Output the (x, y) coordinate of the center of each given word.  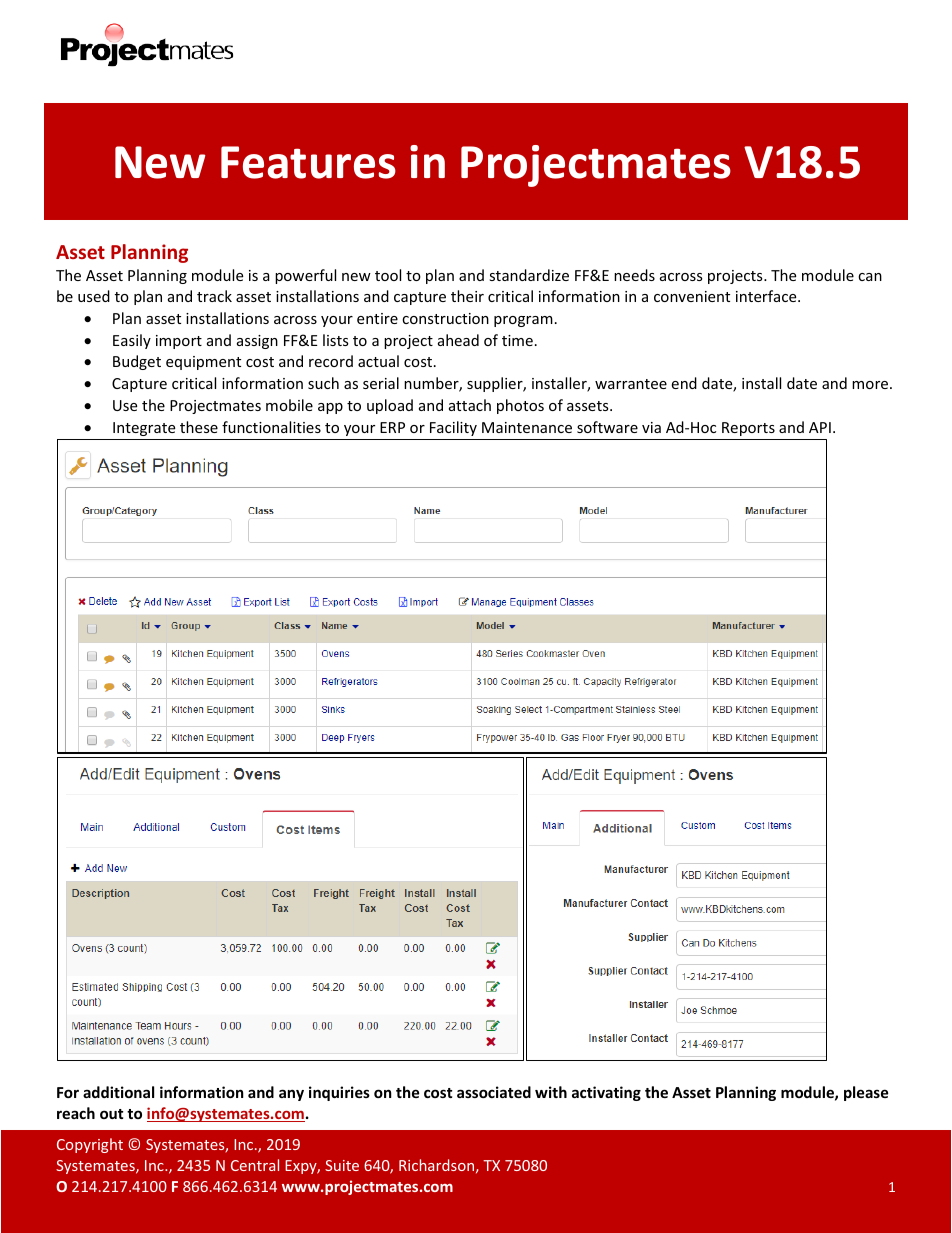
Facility (453, 428)
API (820, 427)
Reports (748, 429)
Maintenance (527, 427)
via (651, 427)
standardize (529, 275)
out (112, 1114)
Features (308, 162)
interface (767, 296)
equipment (203, 363)
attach (470, 405)
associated (494, 1092)
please (866, 1093)
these (199, 427)
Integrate (144, 429)
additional (118, 1092)
